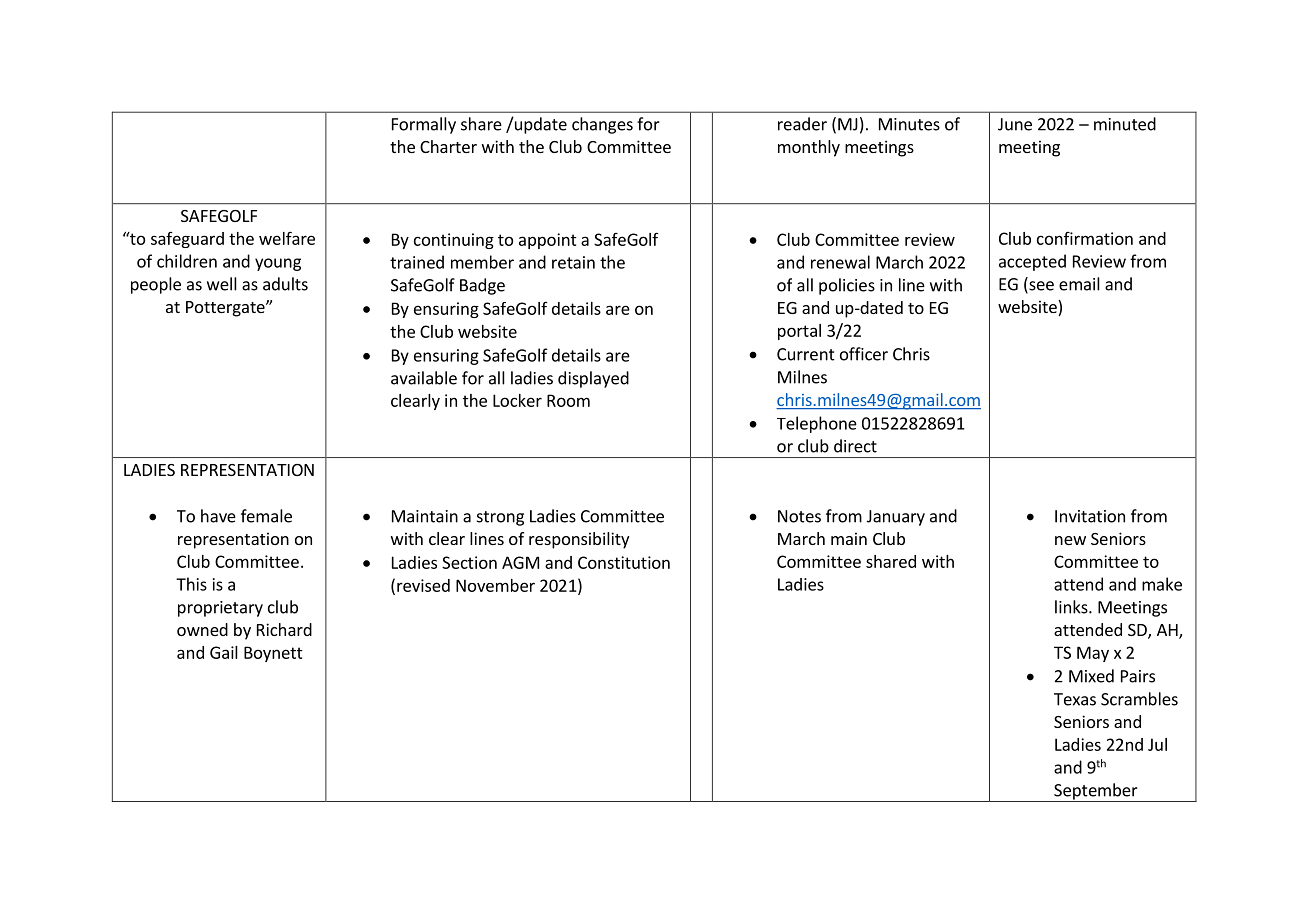 This document has height=924, width=1308. I want to click on June, so click(1015, 124).
